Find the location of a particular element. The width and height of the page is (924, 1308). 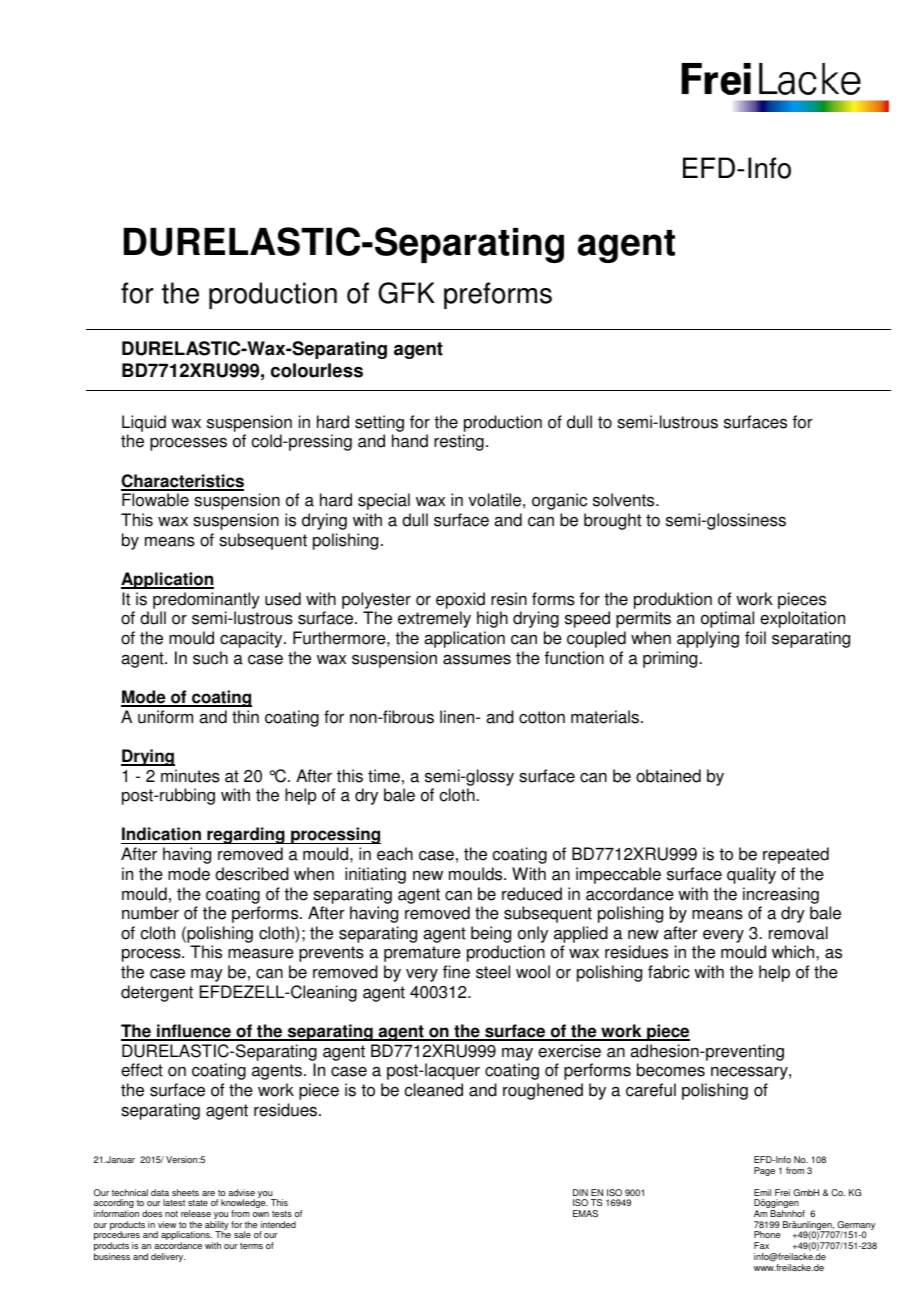

solvents is located at coordinates (625, 500).
